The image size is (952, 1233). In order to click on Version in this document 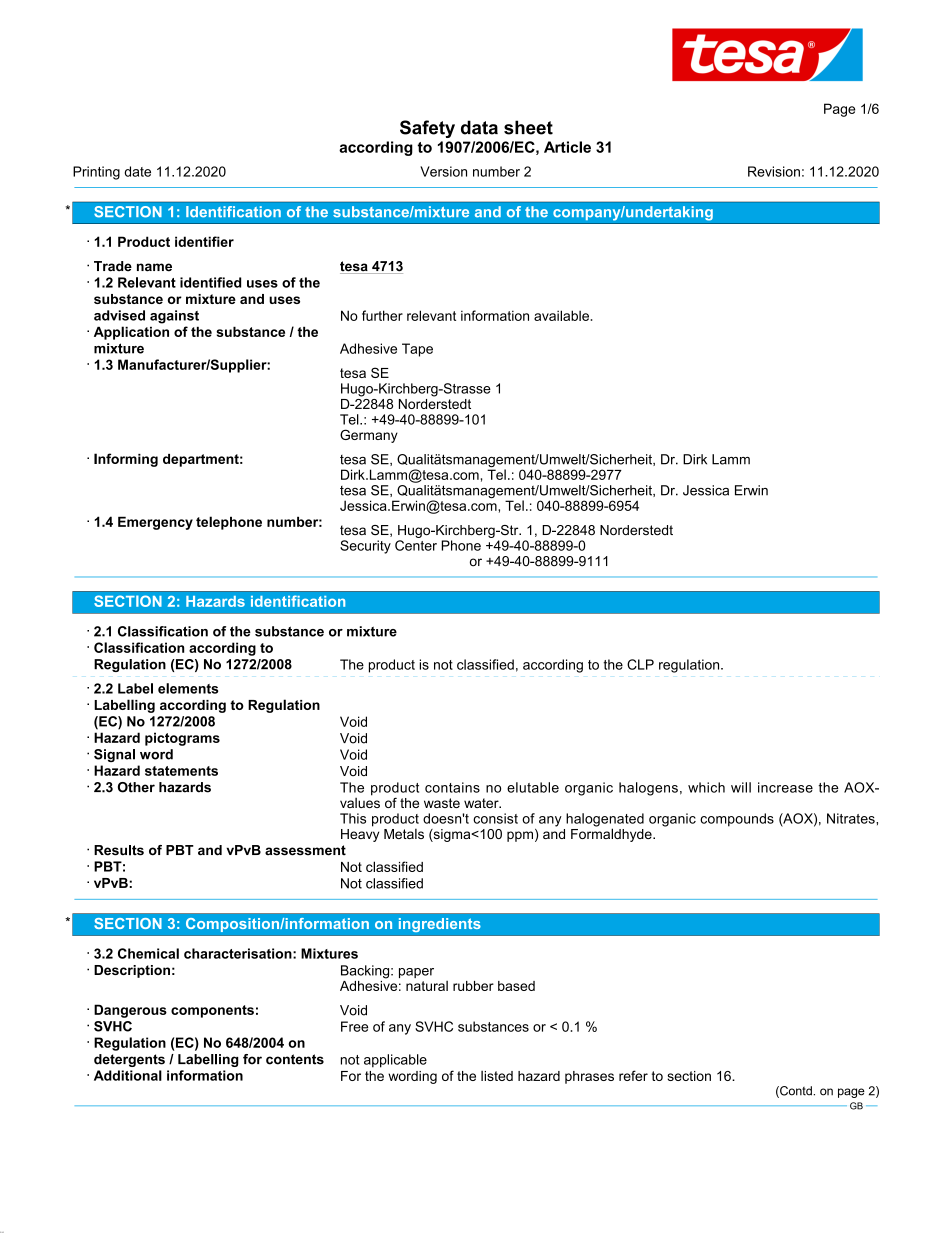, I will do `click(443, 171)`.
